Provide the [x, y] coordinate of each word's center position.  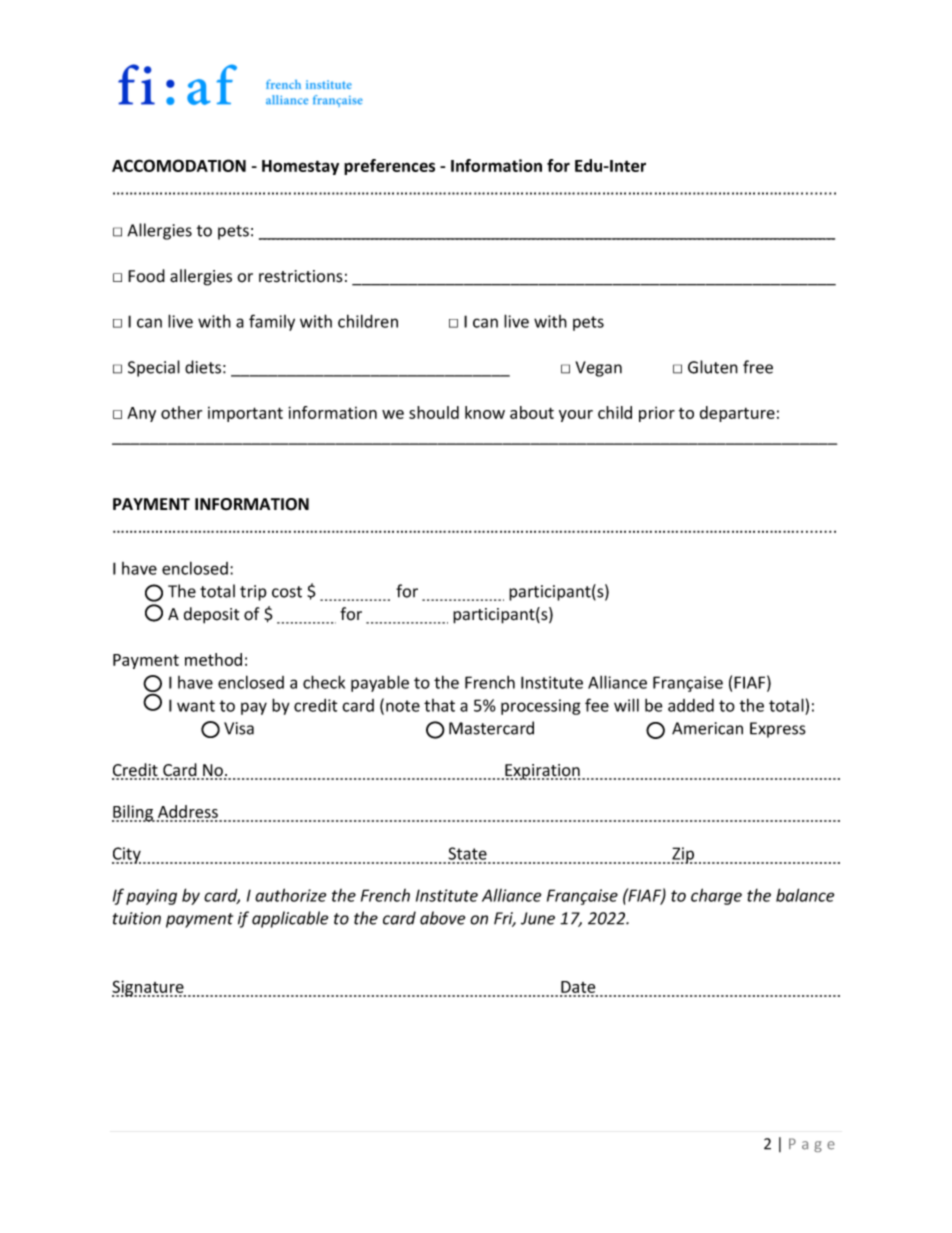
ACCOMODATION [179, 165]
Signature [149, 988]
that [439, 705]
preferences [389, 167]
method [213, 659]
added [691, 705]
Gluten [713, 367]
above [443, 918]
